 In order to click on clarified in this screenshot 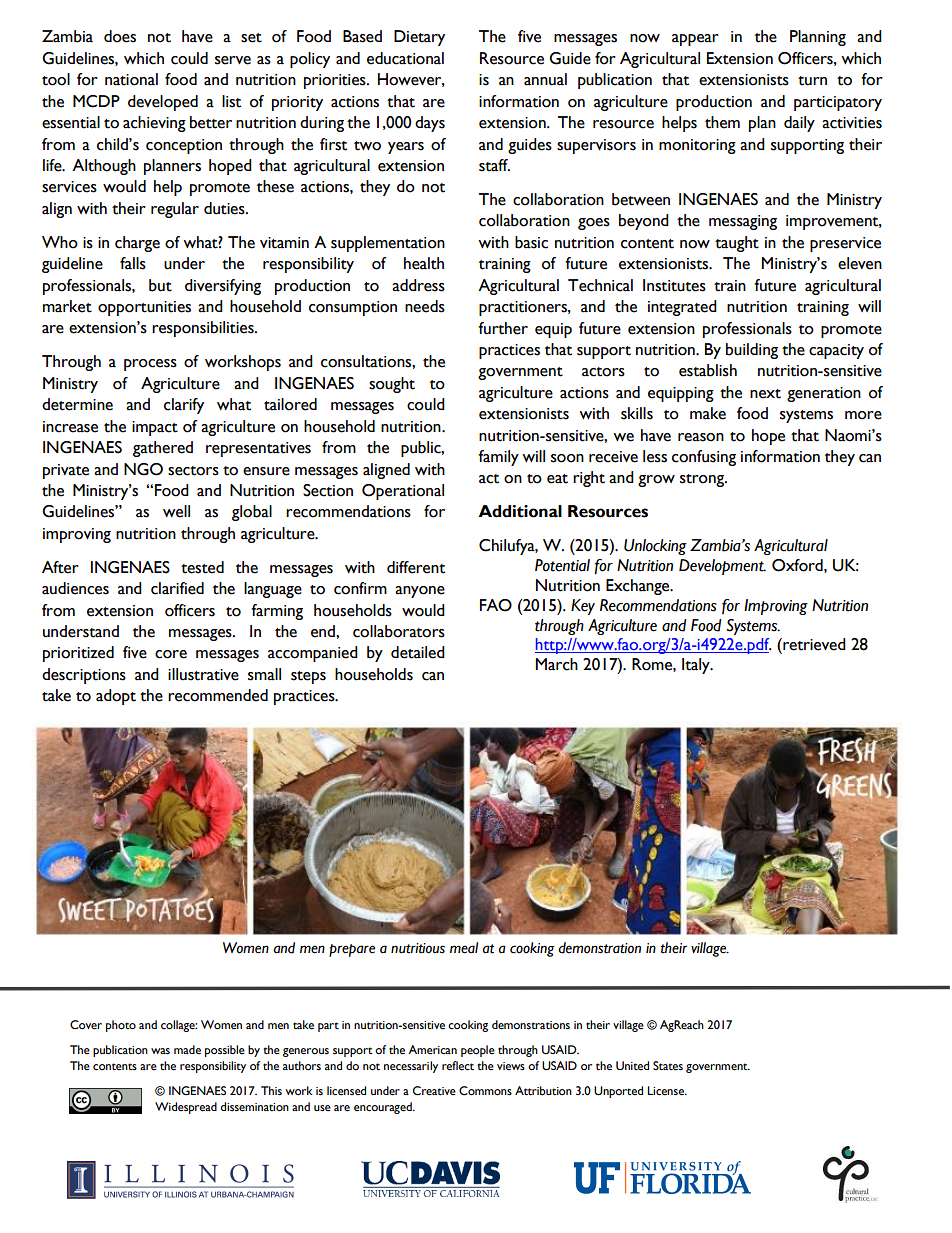, I will do `click(177, 588)`.
